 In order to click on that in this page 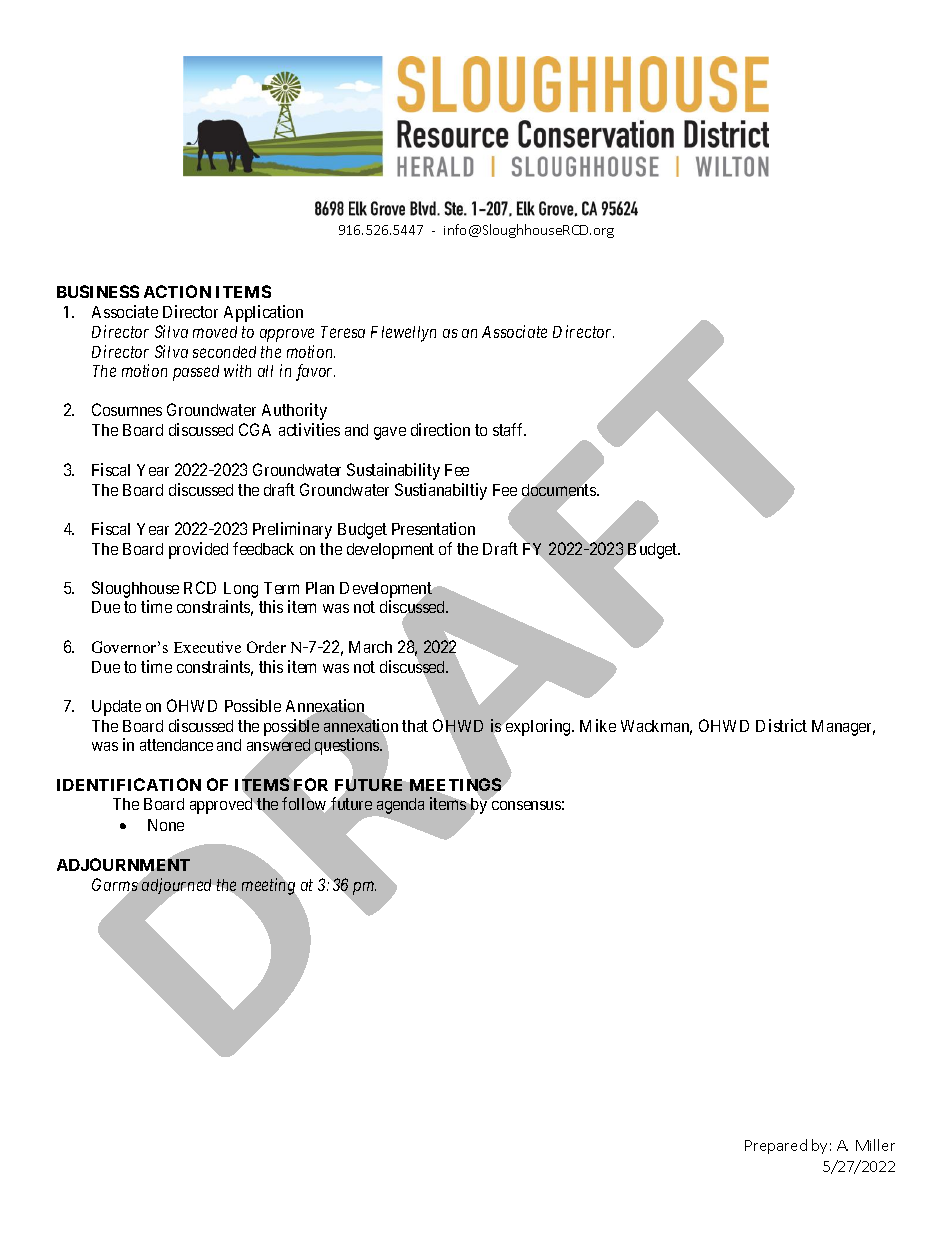, I will do `click(415, 726)`.
